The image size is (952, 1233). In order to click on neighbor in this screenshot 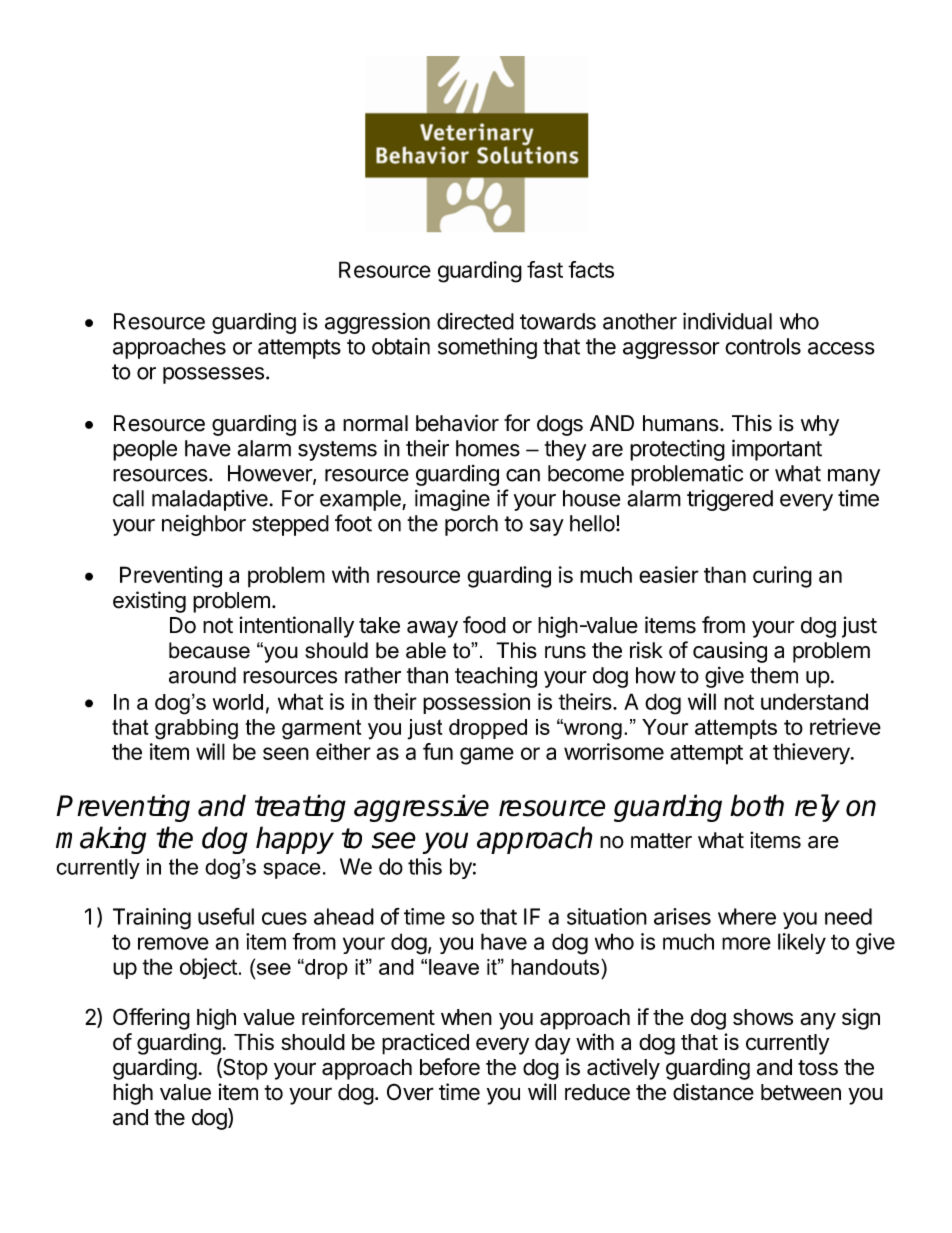, I will do `click(204, 525)`.
